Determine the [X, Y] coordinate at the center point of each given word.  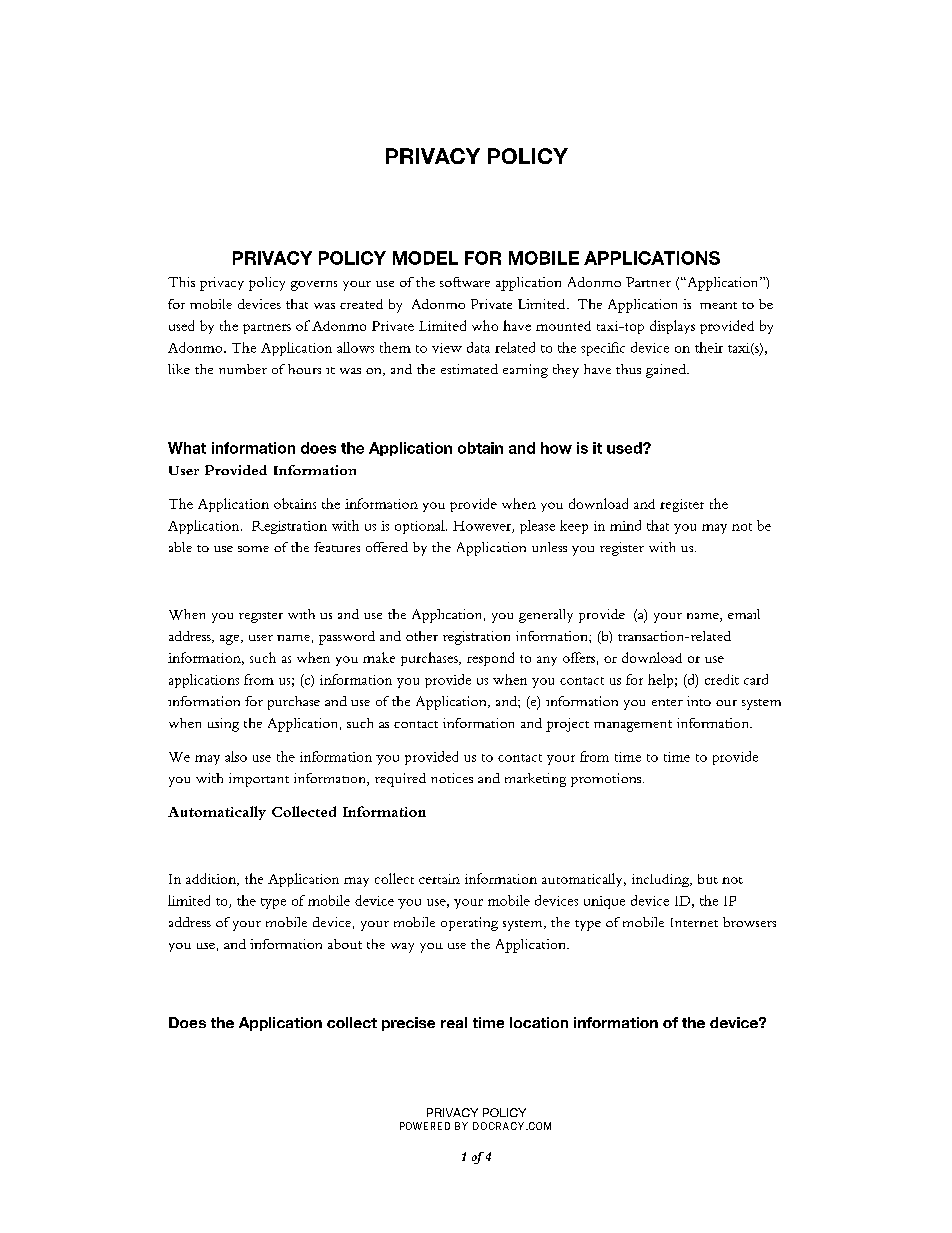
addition [212, 879]
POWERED [425, 1126]
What [187, 448]
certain [439, 879]
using [223, 725]
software [465, 282]
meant [718, 305]
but [708, 879]
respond [490, 659]
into [699, 701]
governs [314, 286]
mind [625, 525]
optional [421, 527]
